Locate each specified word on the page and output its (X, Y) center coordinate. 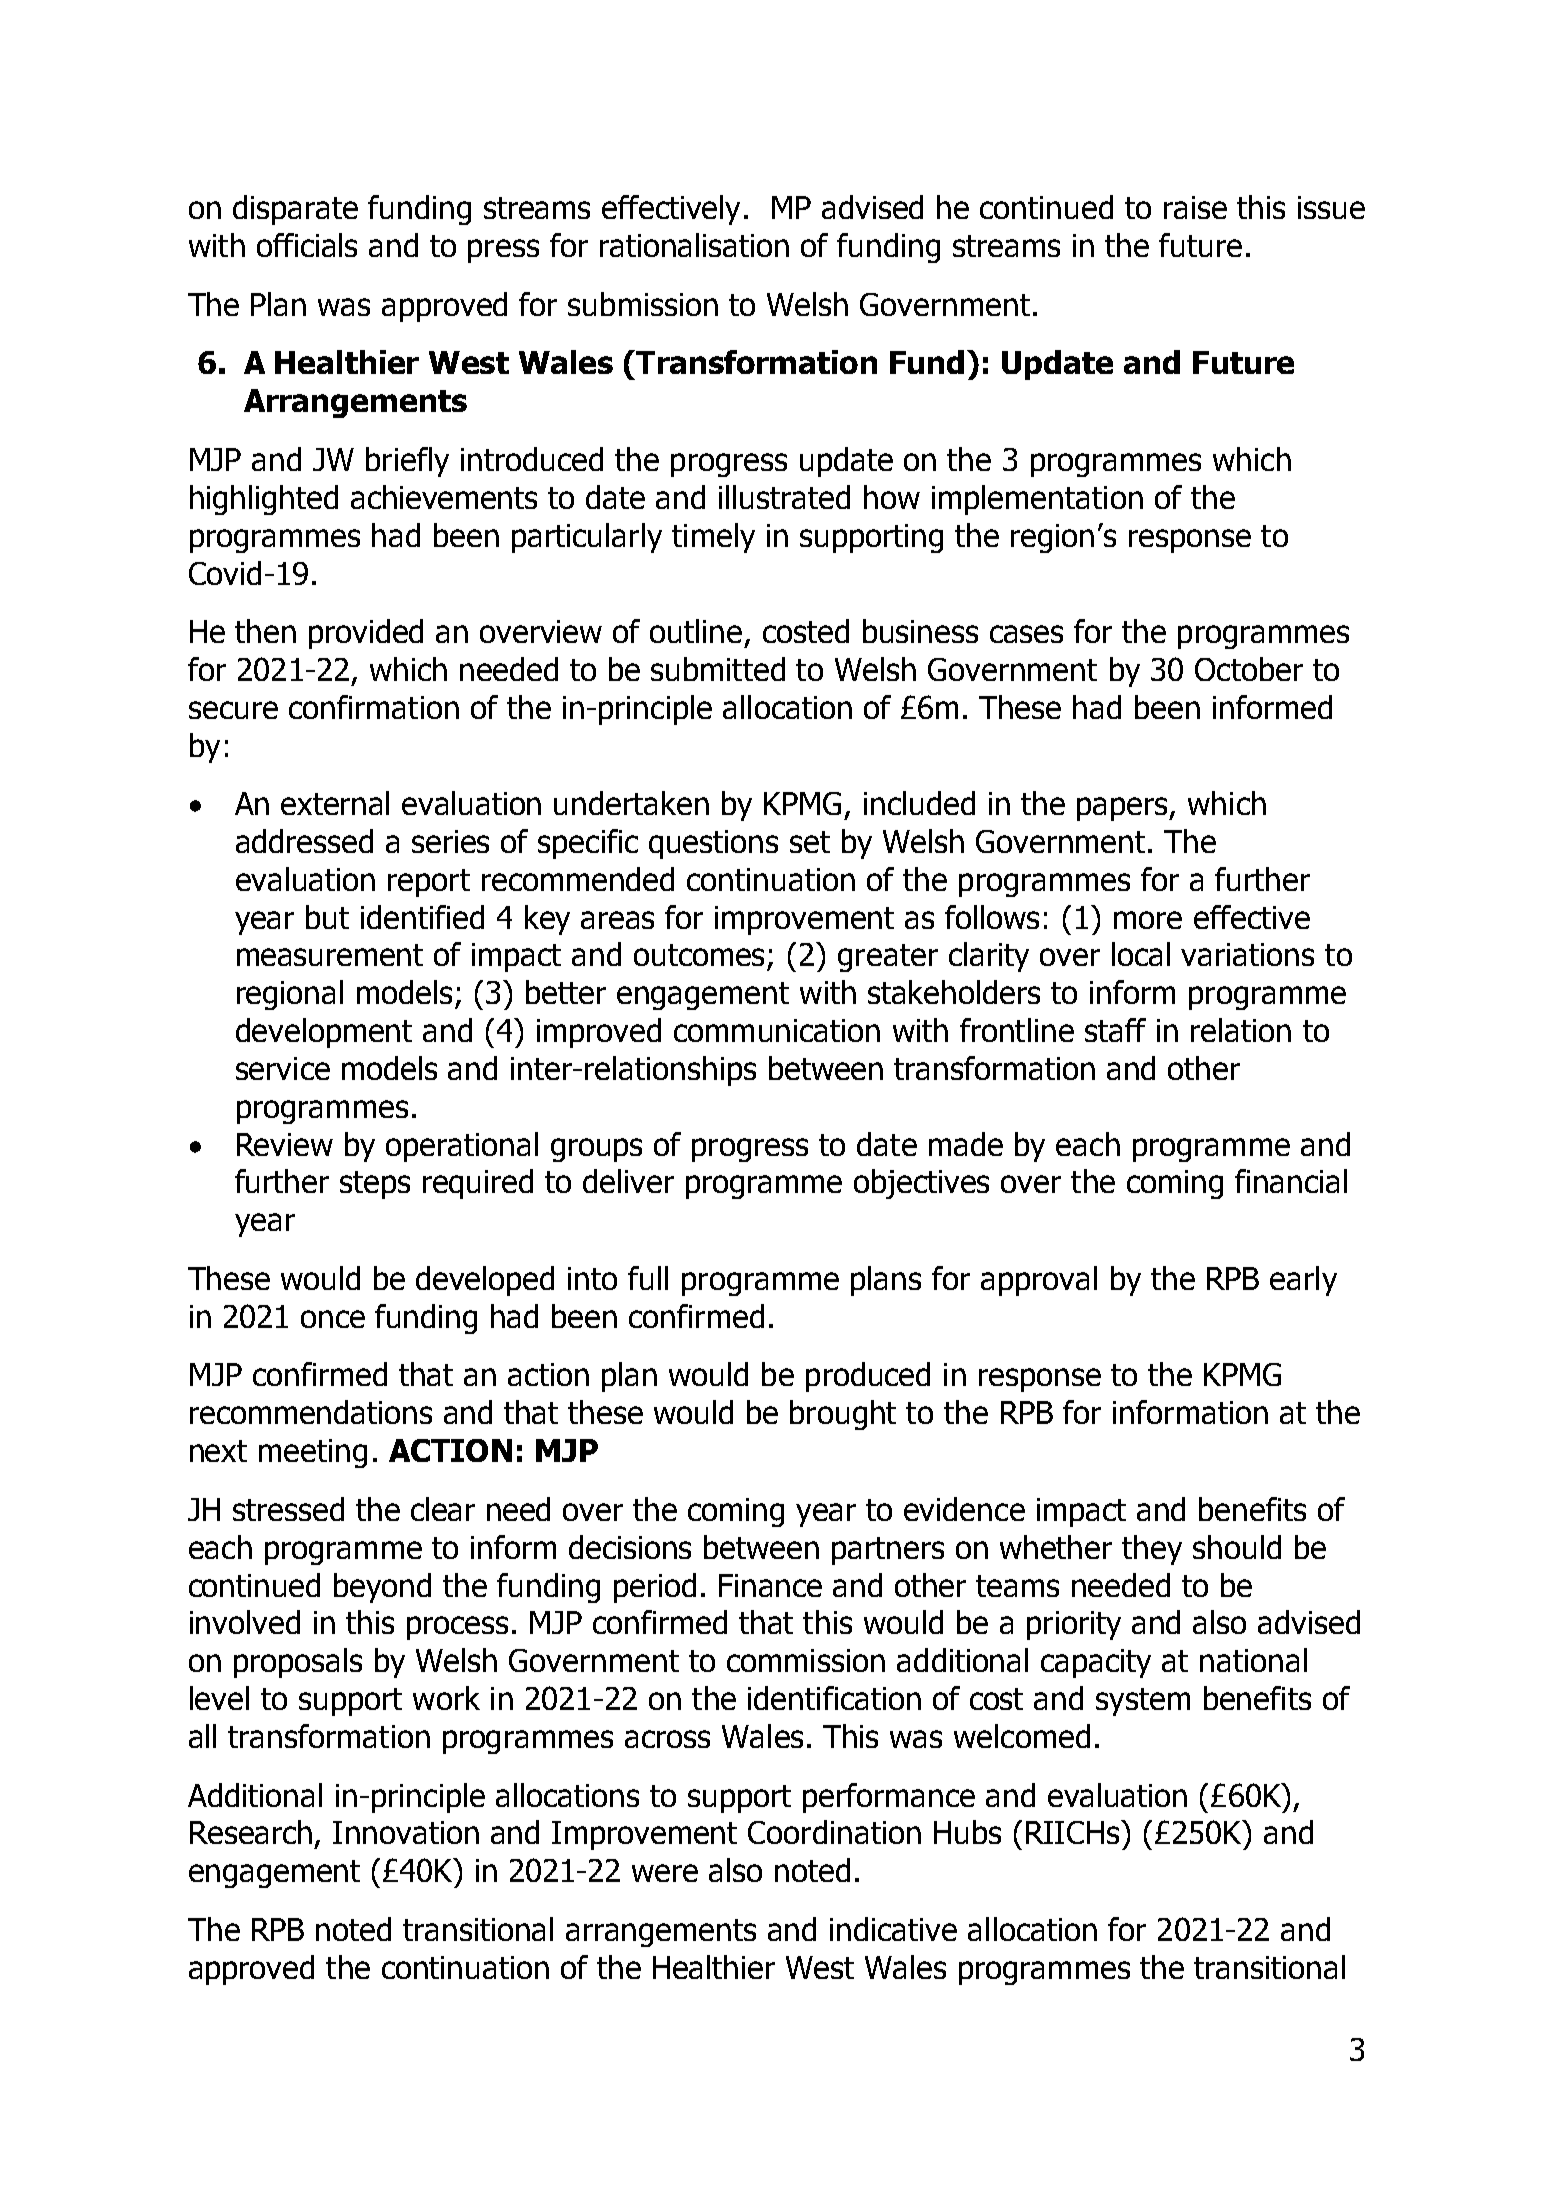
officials (307, 245)
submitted (718, 669)
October (1249, 669)
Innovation (406, 1832)
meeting (313, 1453)
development (324, 1033)
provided (366, 634)
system (1143, 1702)
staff (1115, 1030)
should (1237, 1547)
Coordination (834, 1832)
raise (1195, 207)
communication (777, 1030)
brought (843, 1415)
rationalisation (694, 245)
